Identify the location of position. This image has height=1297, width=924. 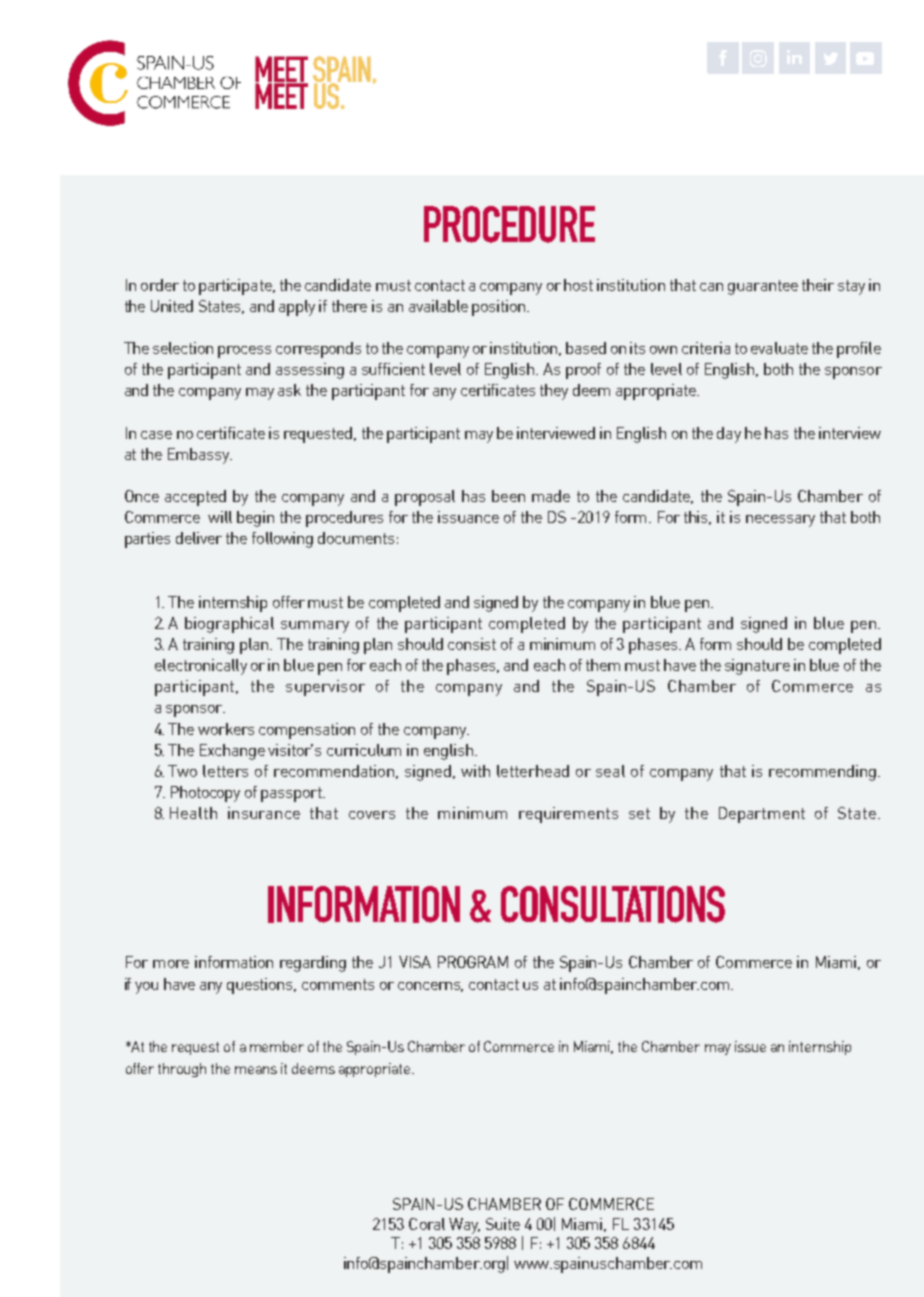
(500, 308).
